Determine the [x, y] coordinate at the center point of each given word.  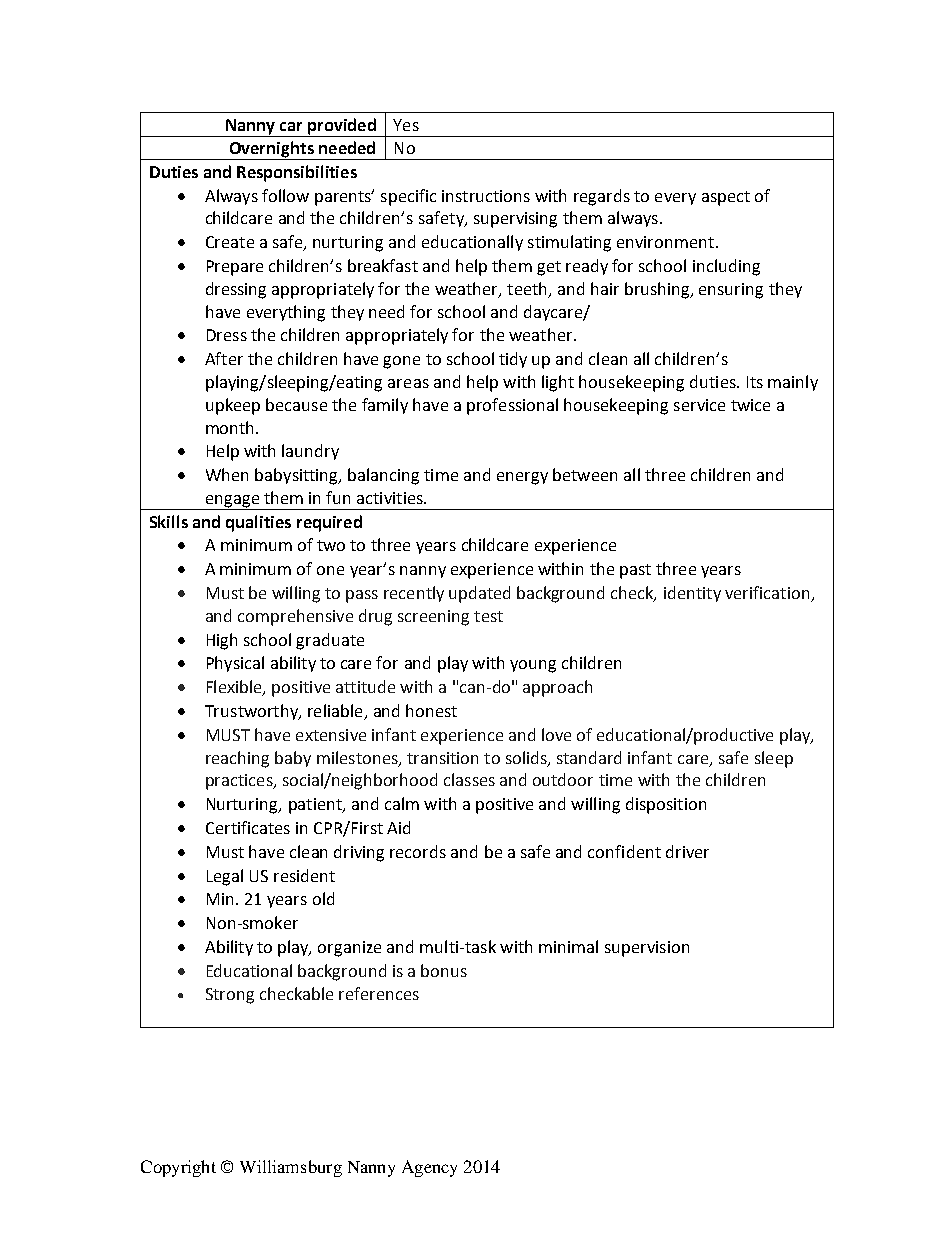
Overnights [272, 150]
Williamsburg [291, 1168]
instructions [486, 196]
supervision [647, 949]
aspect [726, 198]
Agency [429, 1168]
